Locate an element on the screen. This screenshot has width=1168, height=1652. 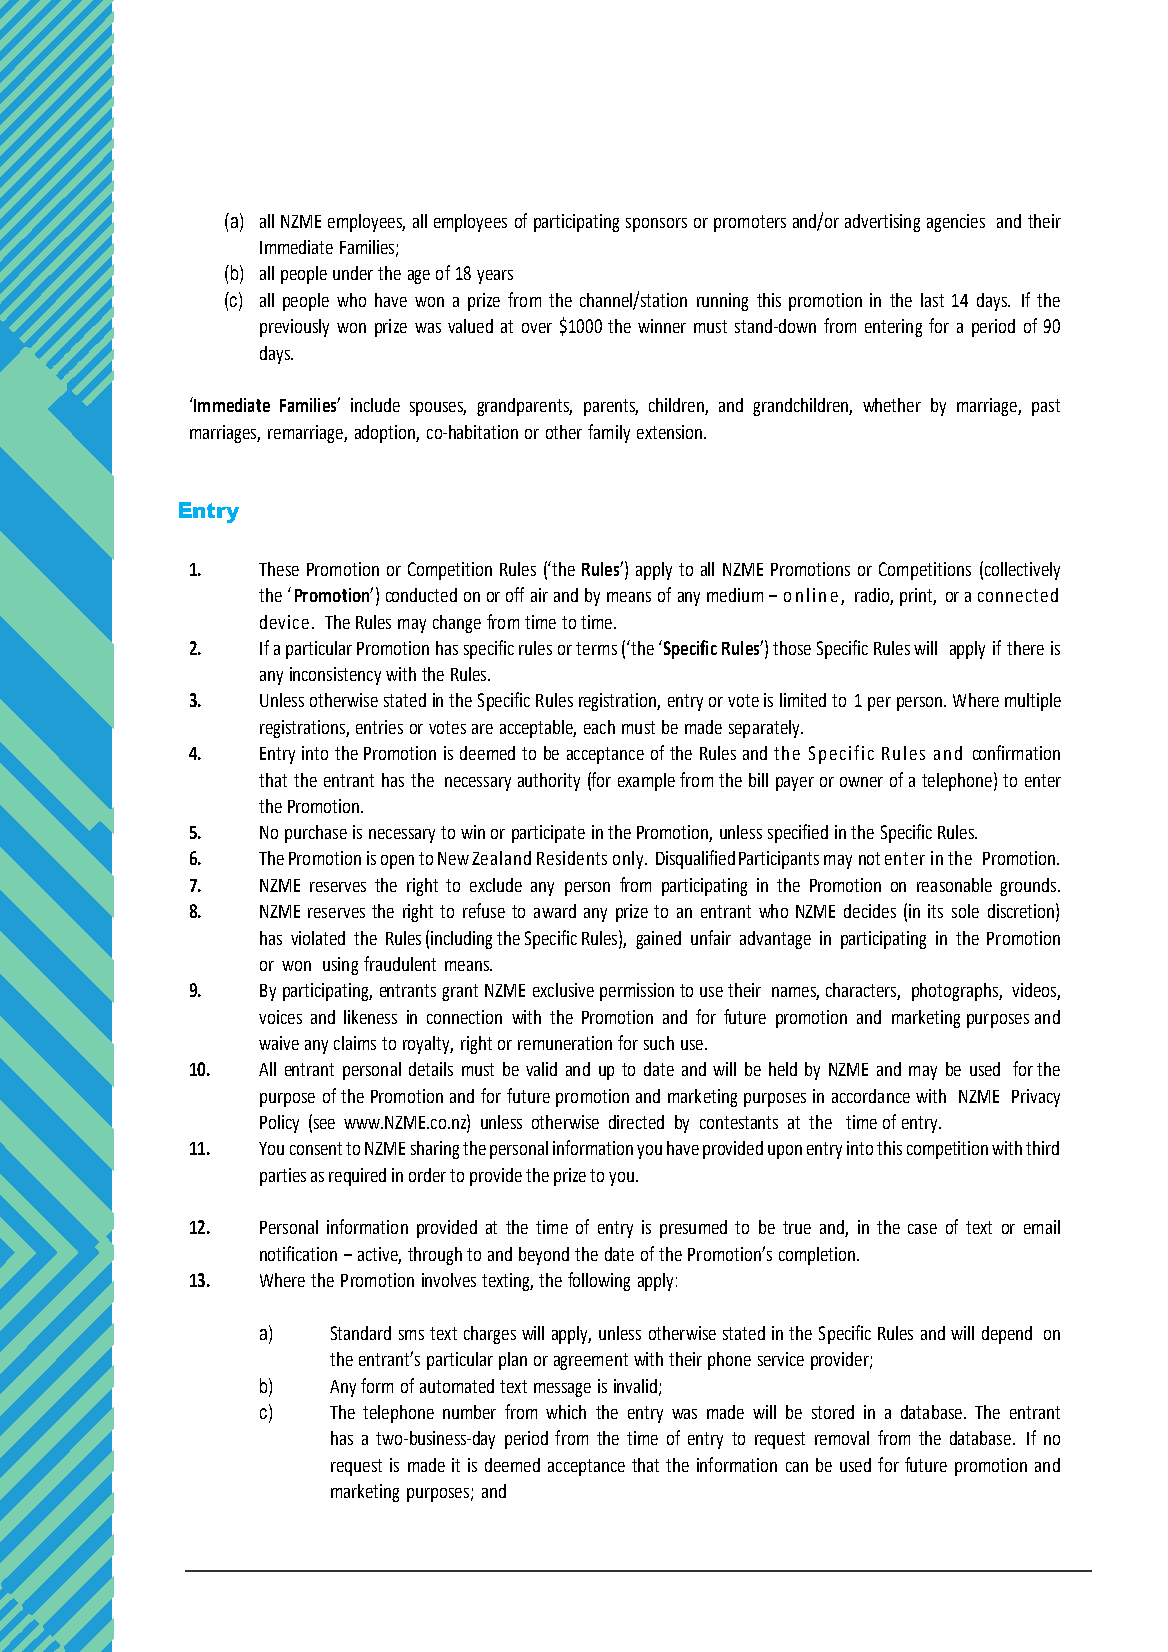
sponsors is located at coordinates (656, 225).
